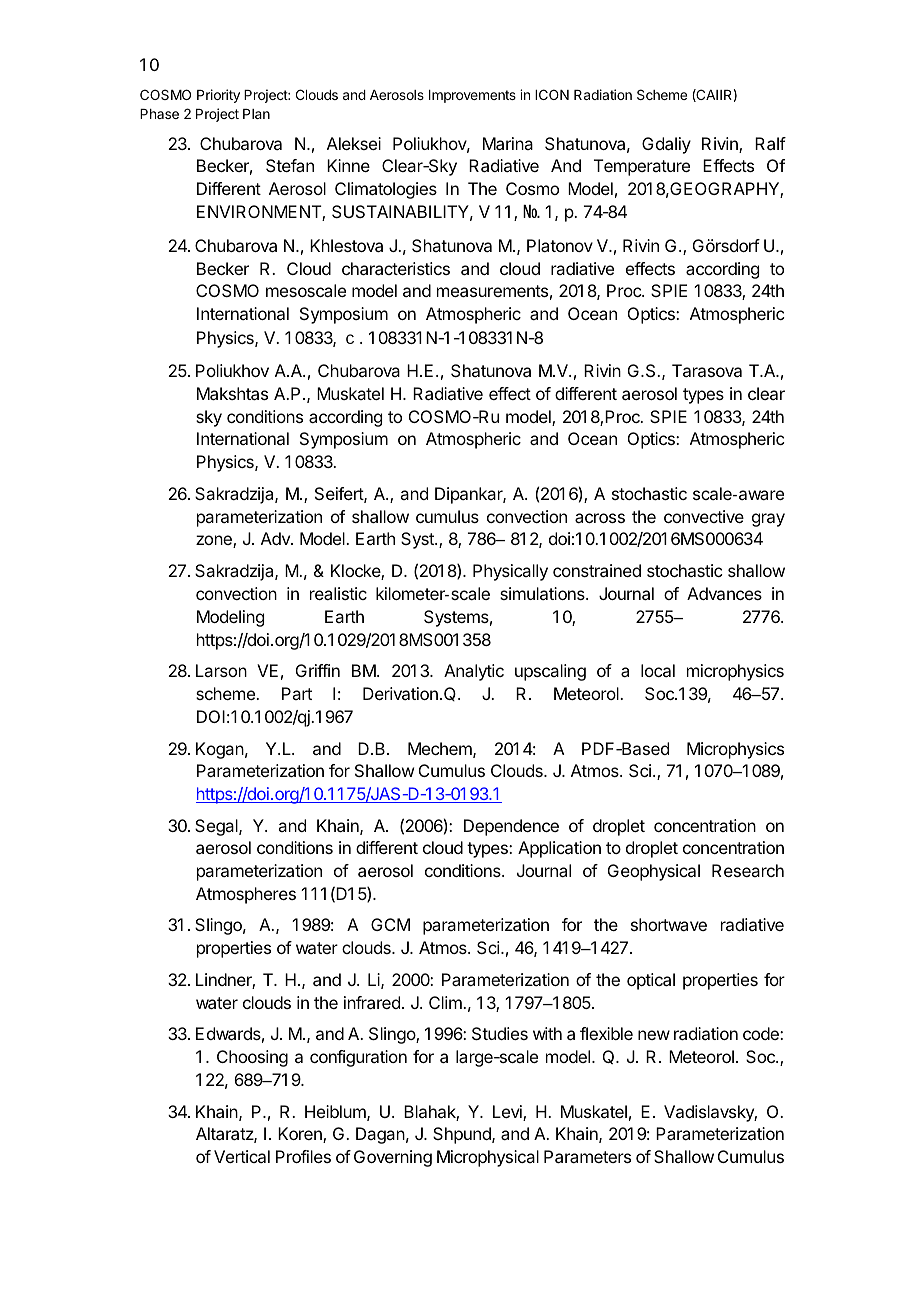 Image resolution: width=924 pixels, height=1308 pixels. I want to click on Temperature, so click(642, 167).
